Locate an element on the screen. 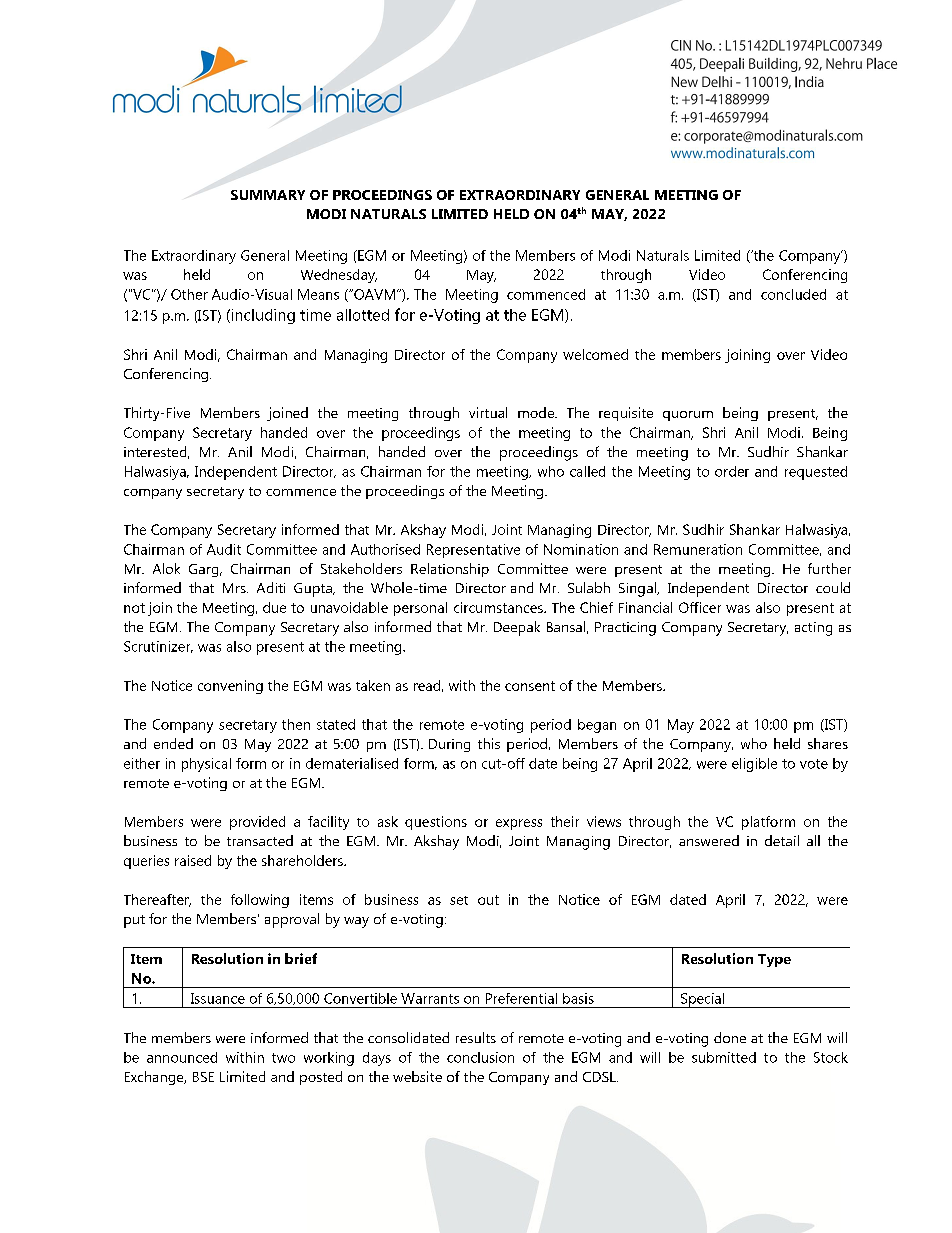 Image resolution: width=952 pixels, height=1233 pixels. express is located at coordinates (519, 824).
